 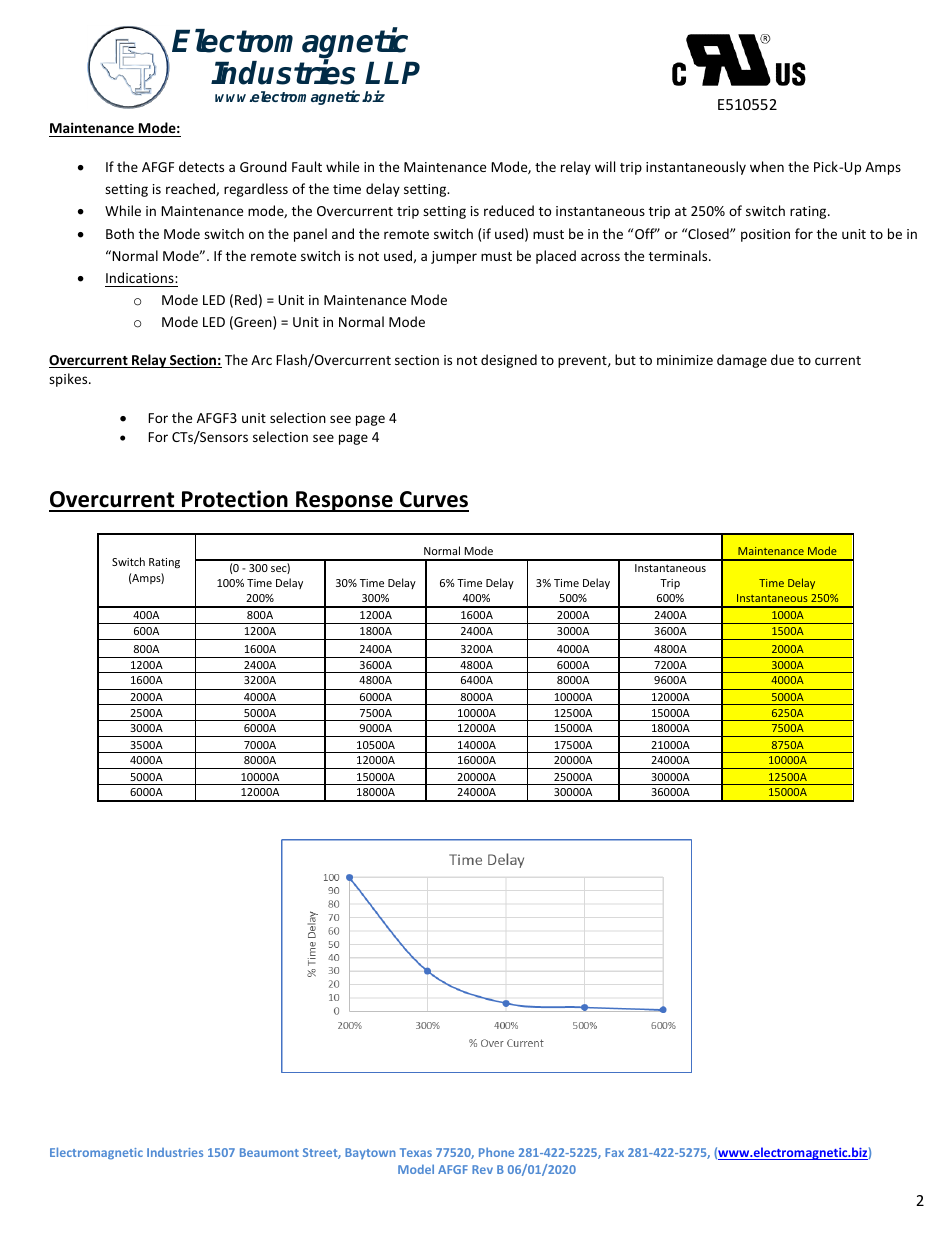 What do you see at coordinates (392, 72) in the document?
I see `LLP` at bounding box center [392, 72].
